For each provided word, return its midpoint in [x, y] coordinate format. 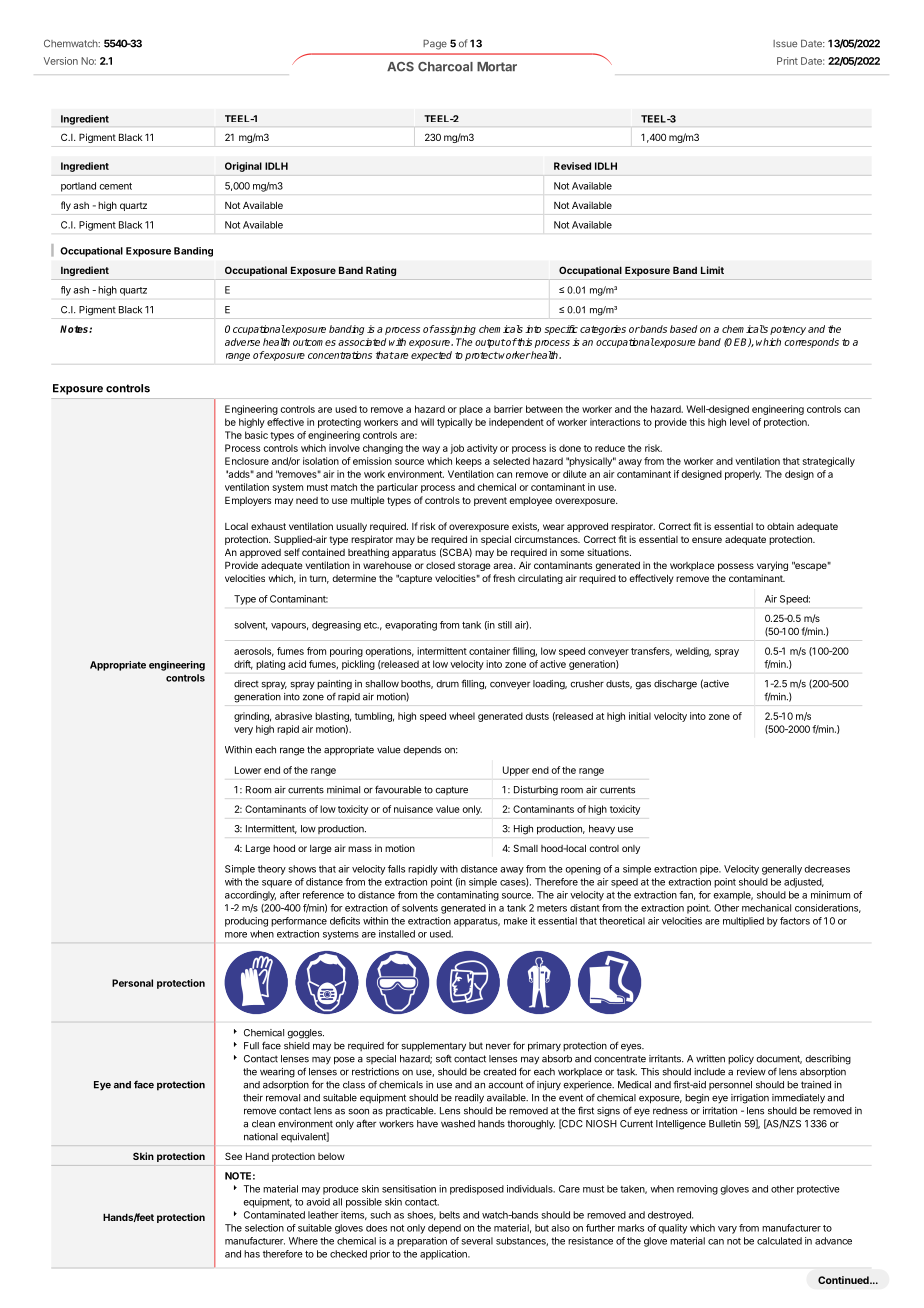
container [489, 651]
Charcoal [445, 67]
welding [693, 652]
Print [787, 61]
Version [61, 61]
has [252, 1254]
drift [243, 665]
